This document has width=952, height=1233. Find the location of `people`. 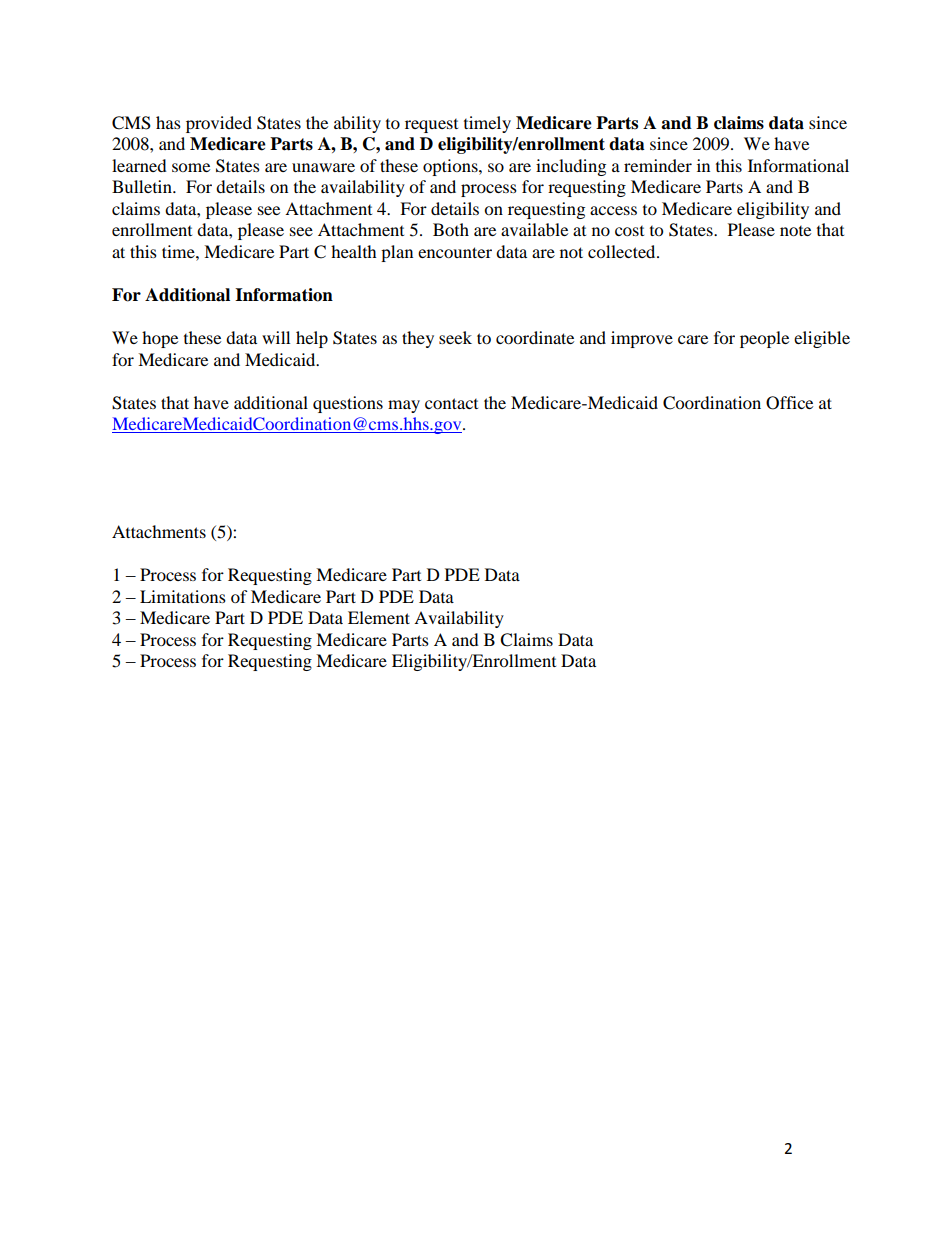

people is located at coordinates (764, 339).
